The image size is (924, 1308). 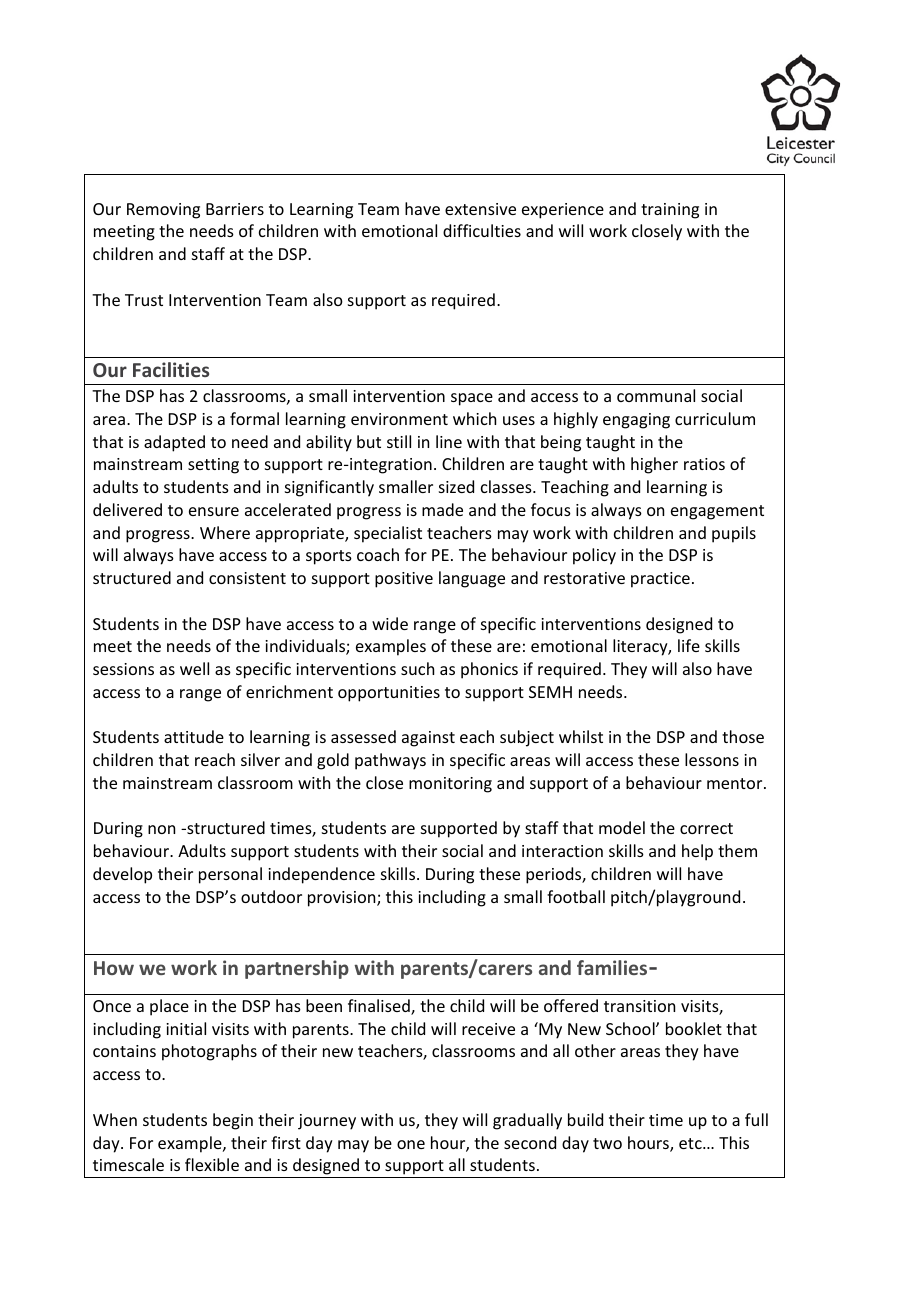 What do you see at coordinates (482, 230) in the screenshot?
I see `difficulties` at bounding box center [482, 230].
